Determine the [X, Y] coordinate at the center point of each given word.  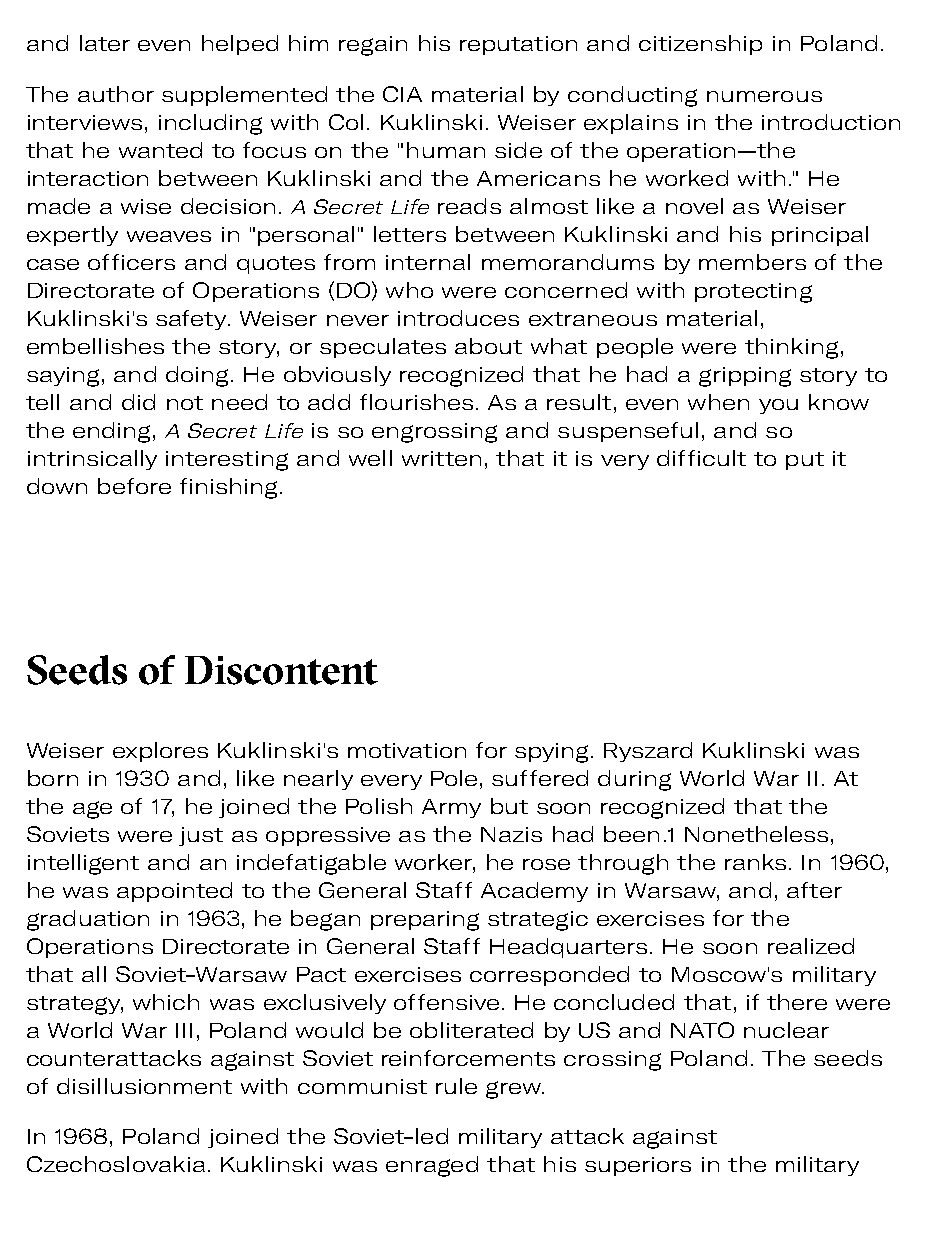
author [116, 94]
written [441, 458]
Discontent [281, 670]
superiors [638, 1166]
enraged [432, 1166]
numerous [764, 96]
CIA [402, 94]
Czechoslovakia [116, 1164]
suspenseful [628, 432]
